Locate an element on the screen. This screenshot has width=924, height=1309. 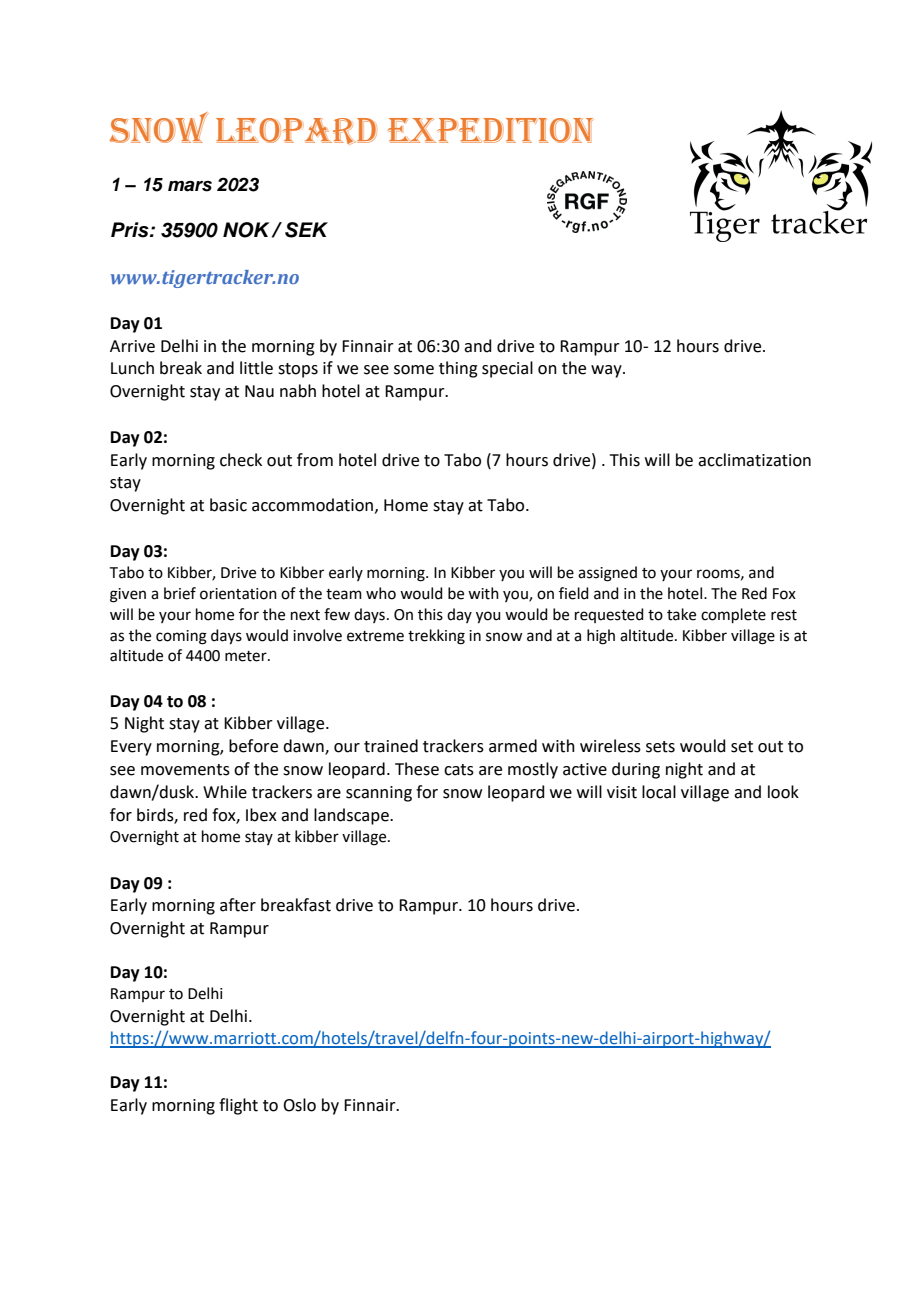
take is located at coordinates (681, 614).
